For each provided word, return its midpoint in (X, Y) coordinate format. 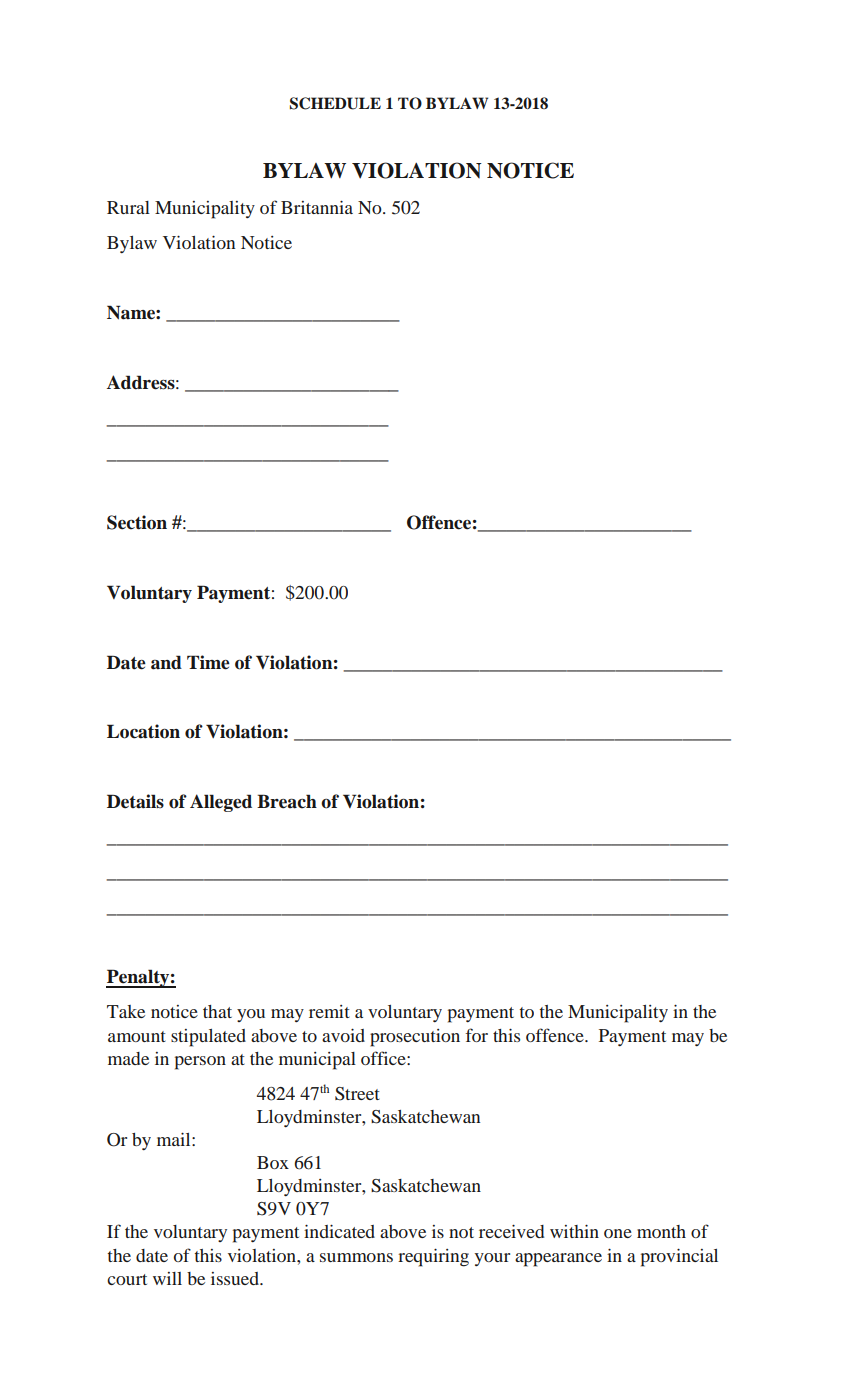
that (217, 1011)
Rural (128, 207)
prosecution (415, 1038)
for (476, 1035)
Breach (287, 801)
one (618, 1233)
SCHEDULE (335, 103)
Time (208, 662)
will (167, 1278)
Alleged (221, 803)
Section (137, 522)
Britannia (317, 207)
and (166, 662)
